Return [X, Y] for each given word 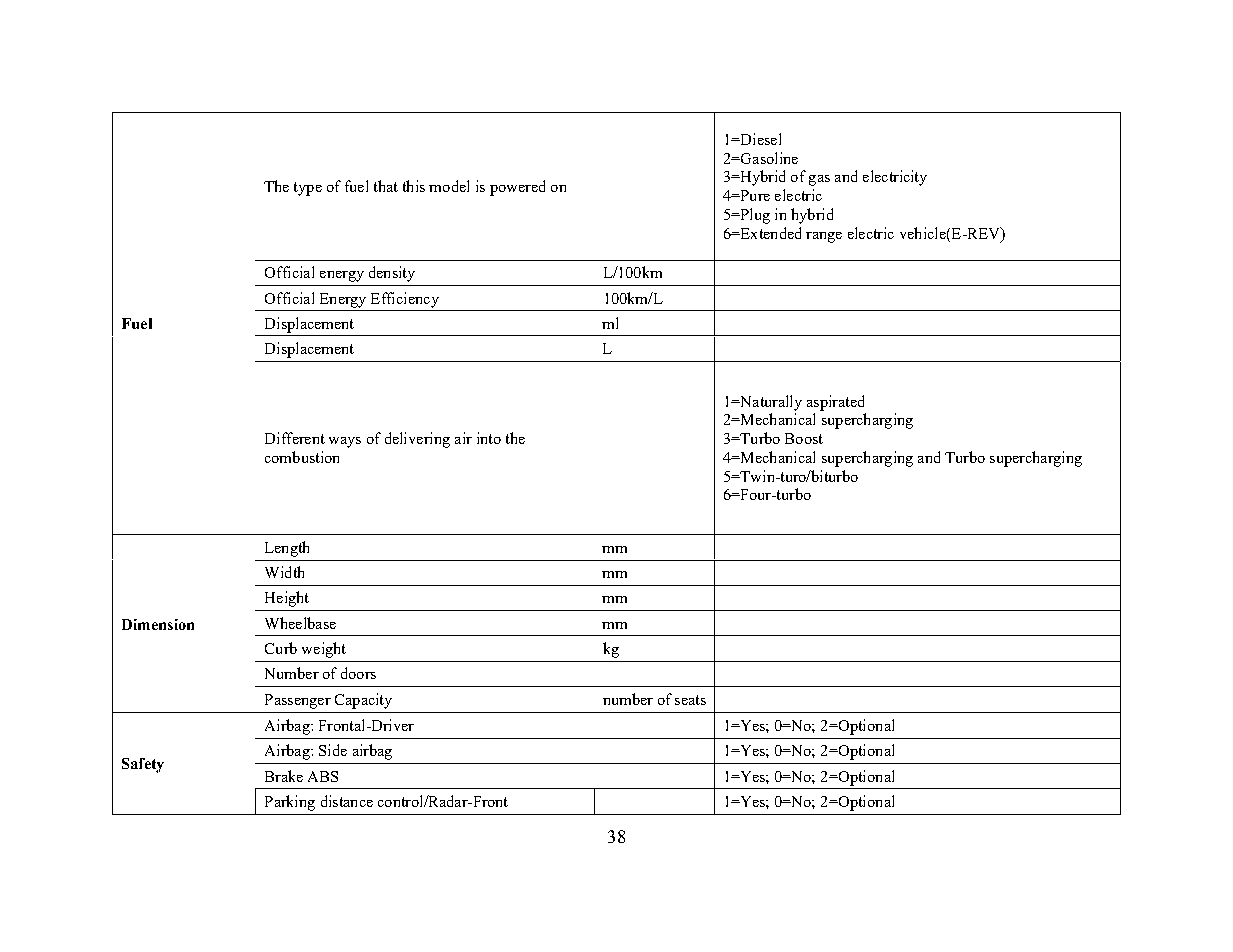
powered [517, 188]
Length [287, 549]
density [392, 274]
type [308, 189]
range [824, 237]
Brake [284, 776]
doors [358, 673]
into [489, 438]
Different [295, 438]
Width [284, 572]
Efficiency [405, 300]
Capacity [363, 701]
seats [690, 700]
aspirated [835, 403]
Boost [804, 438]
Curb [281, 648]
